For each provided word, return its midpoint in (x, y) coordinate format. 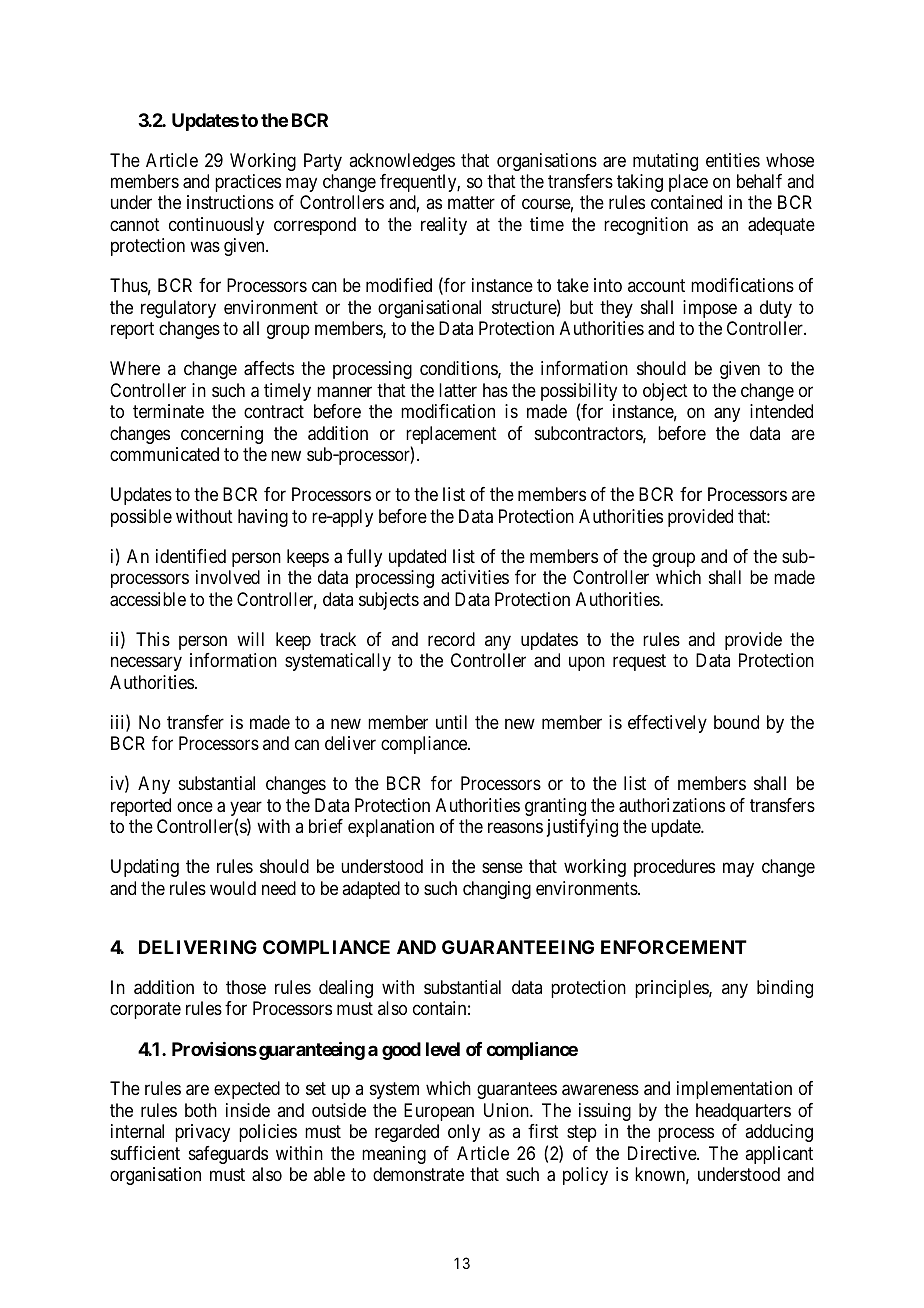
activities (475, 577)
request (639, 662)
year (246, 810)
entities (733, 160)
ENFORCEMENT (674, 947)
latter (458, 390)
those (246, 987)
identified (191, 556)
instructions (230, 202)
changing (497, 890)
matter (471, 203)
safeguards (228, 1155)
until (451, 722)
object (665, 392)
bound (736, 722)
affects (269, 368)
